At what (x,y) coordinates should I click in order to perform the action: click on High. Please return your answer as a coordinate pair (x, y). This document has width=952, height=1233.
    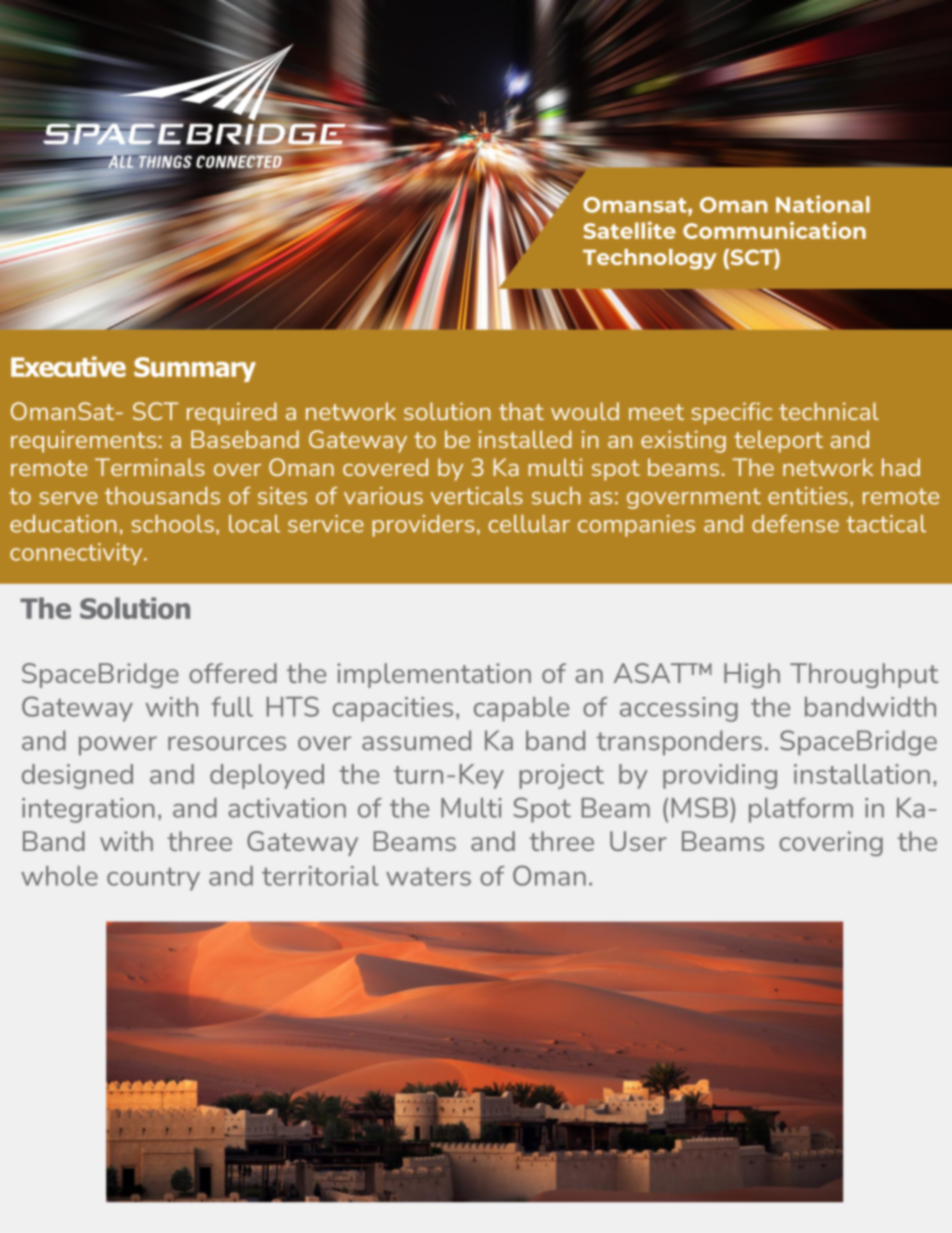
    Looking at the image, I should click on (752, 675).
